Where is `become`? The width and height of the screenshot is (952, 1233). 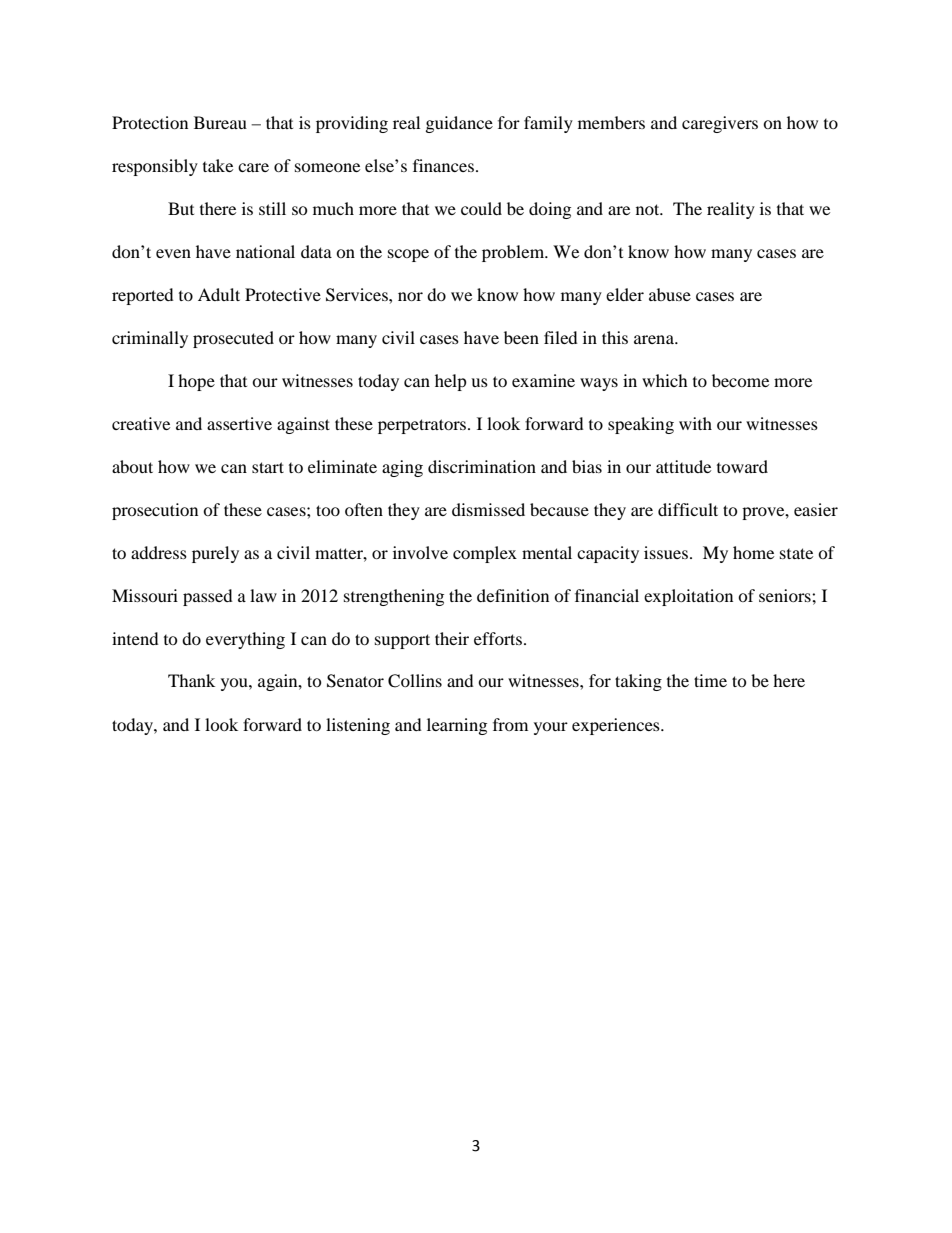 become is located at coordinates (740, 380).
